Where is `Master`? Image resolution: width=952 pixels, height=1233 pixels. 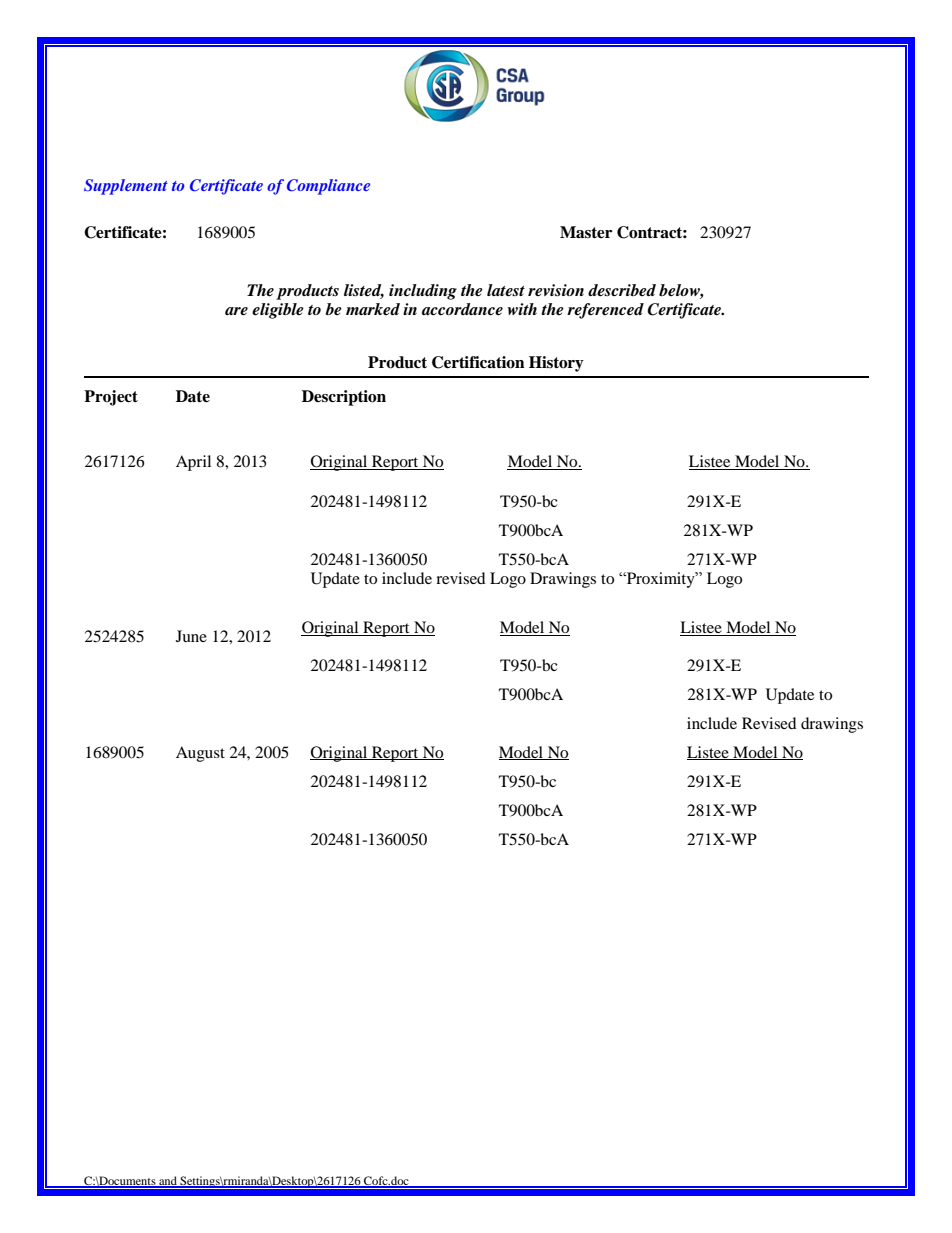
Master is located at coordinates (586, 232).
